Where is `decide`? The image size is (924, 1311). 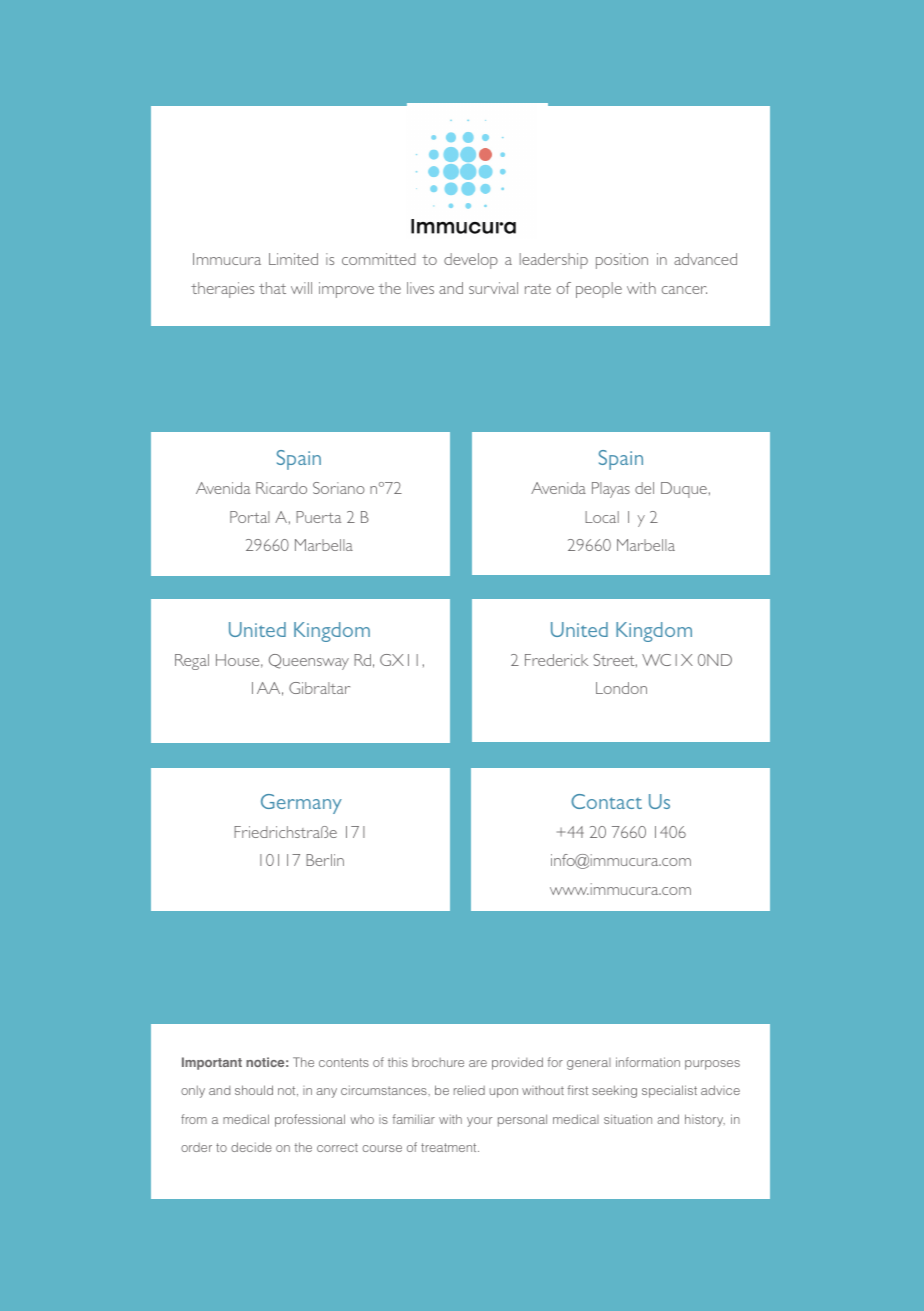
decide is located at coordinates (251, 1147).
